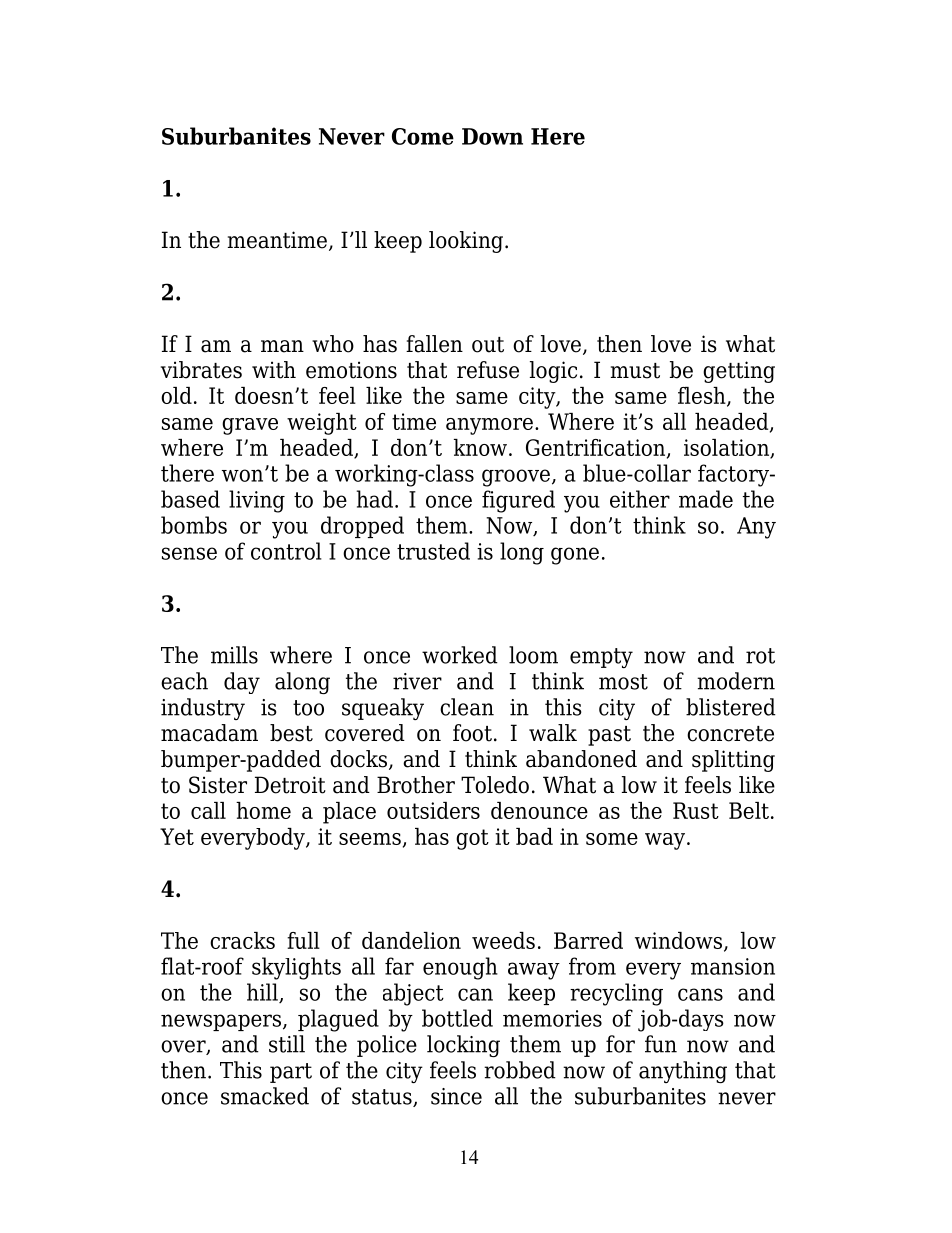 This document has height=1233, width=952. What do you see at coordinates (463, 1046) in the document?
I see `locking` at bounding box center [463, 1046].
